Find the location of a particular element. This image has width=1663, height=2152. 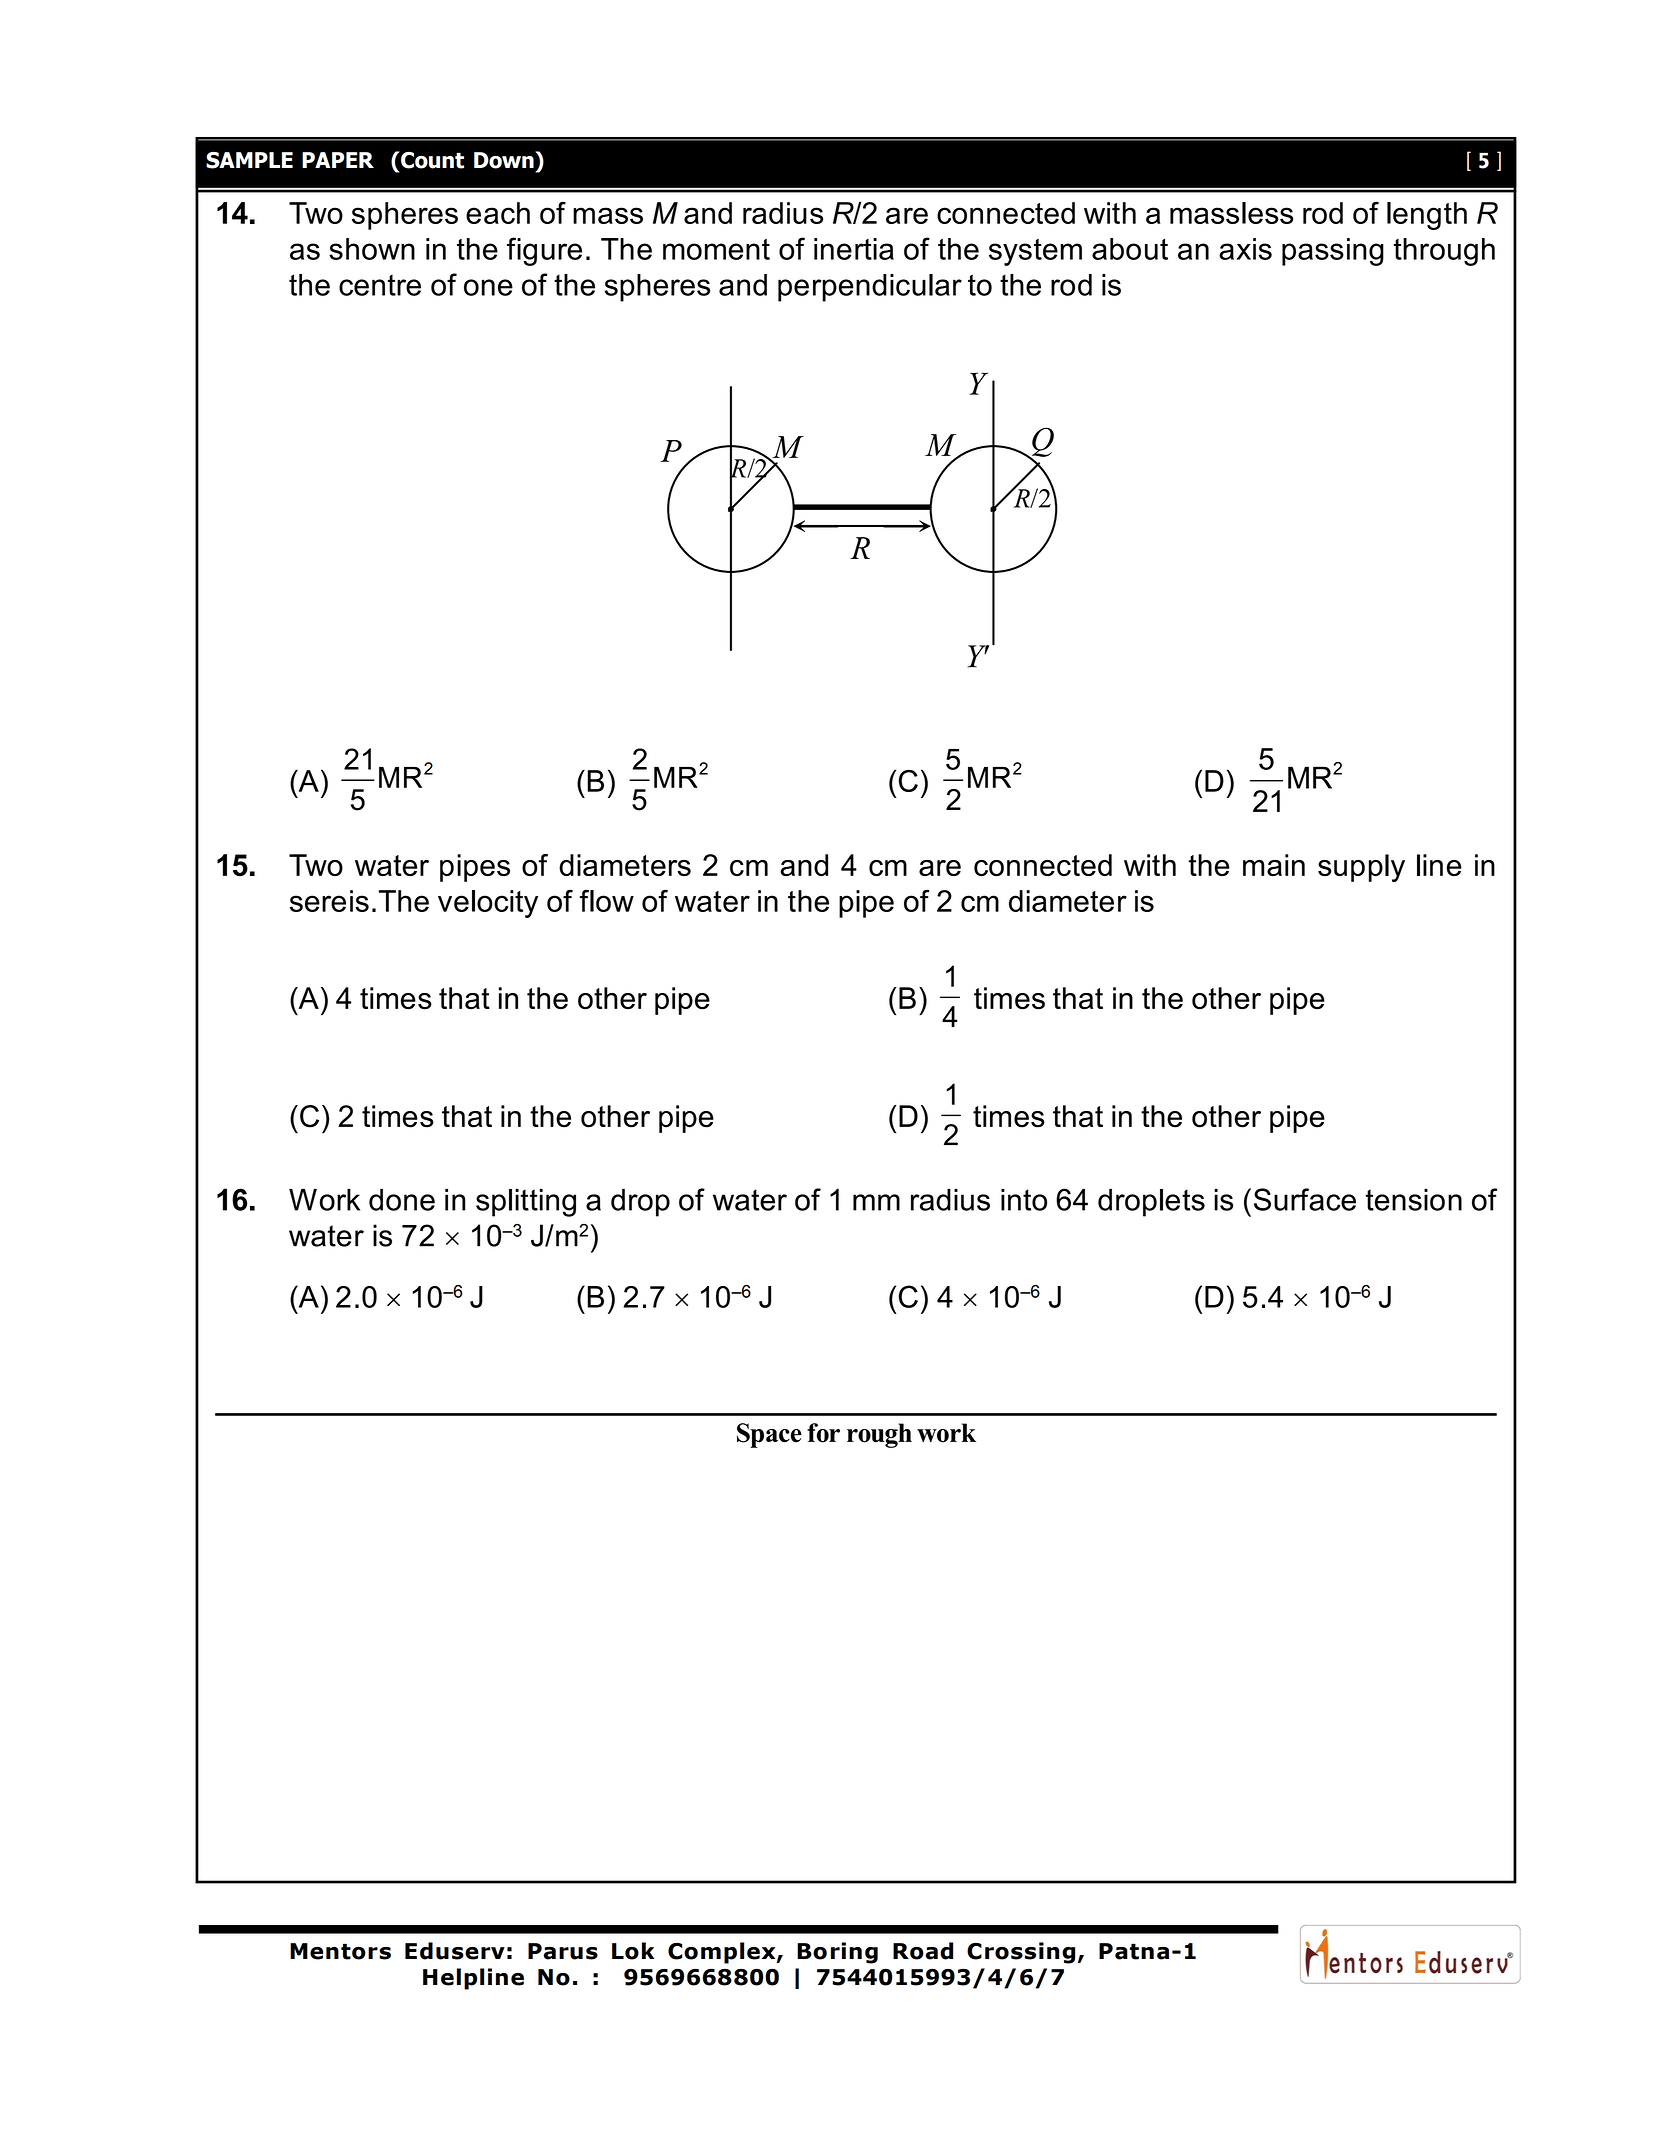

axis is located at coordinates (1245, 249).
